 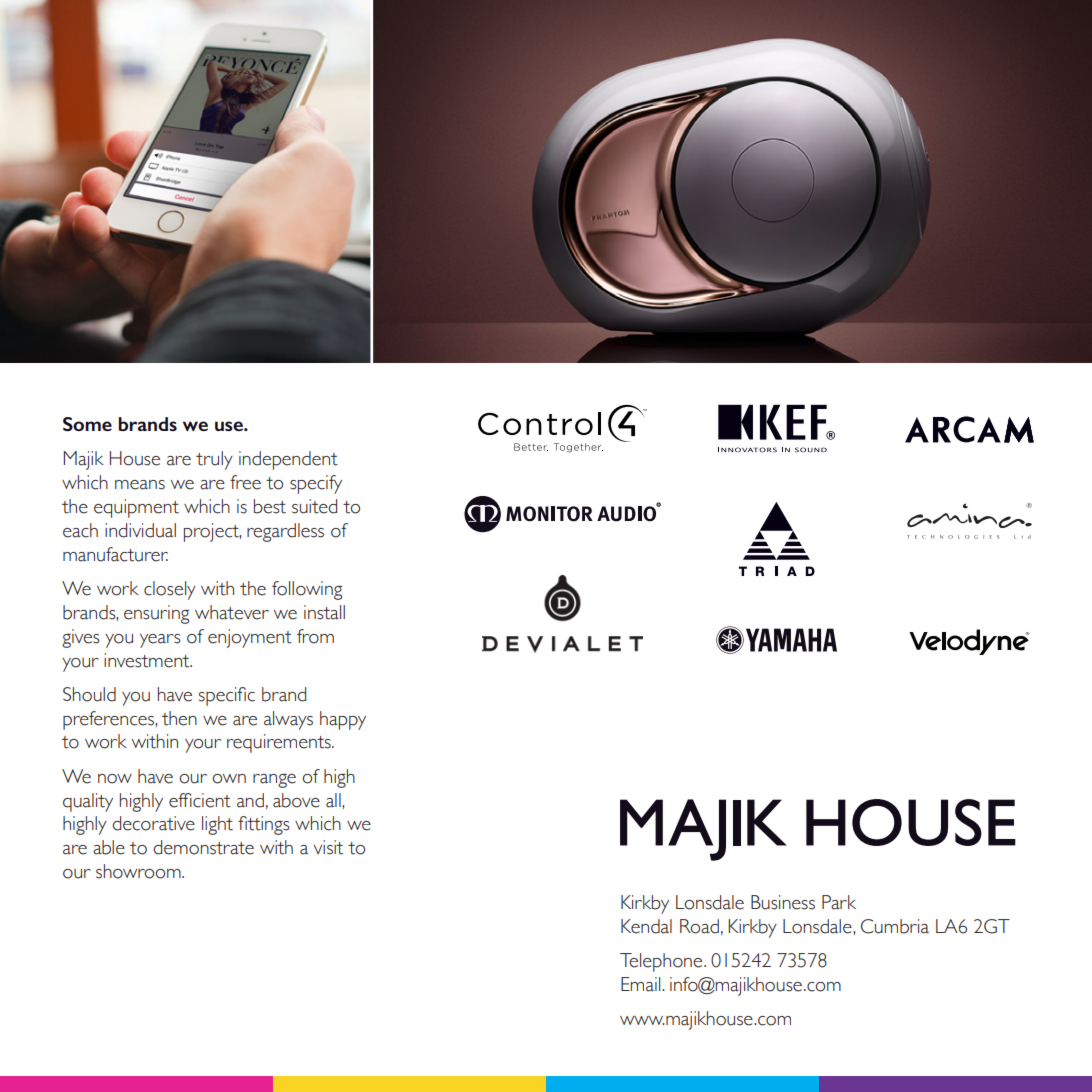 What do you see at coordinates (662, 962) in the page?
I see `Telephone` at bounding box center [662, 962].
